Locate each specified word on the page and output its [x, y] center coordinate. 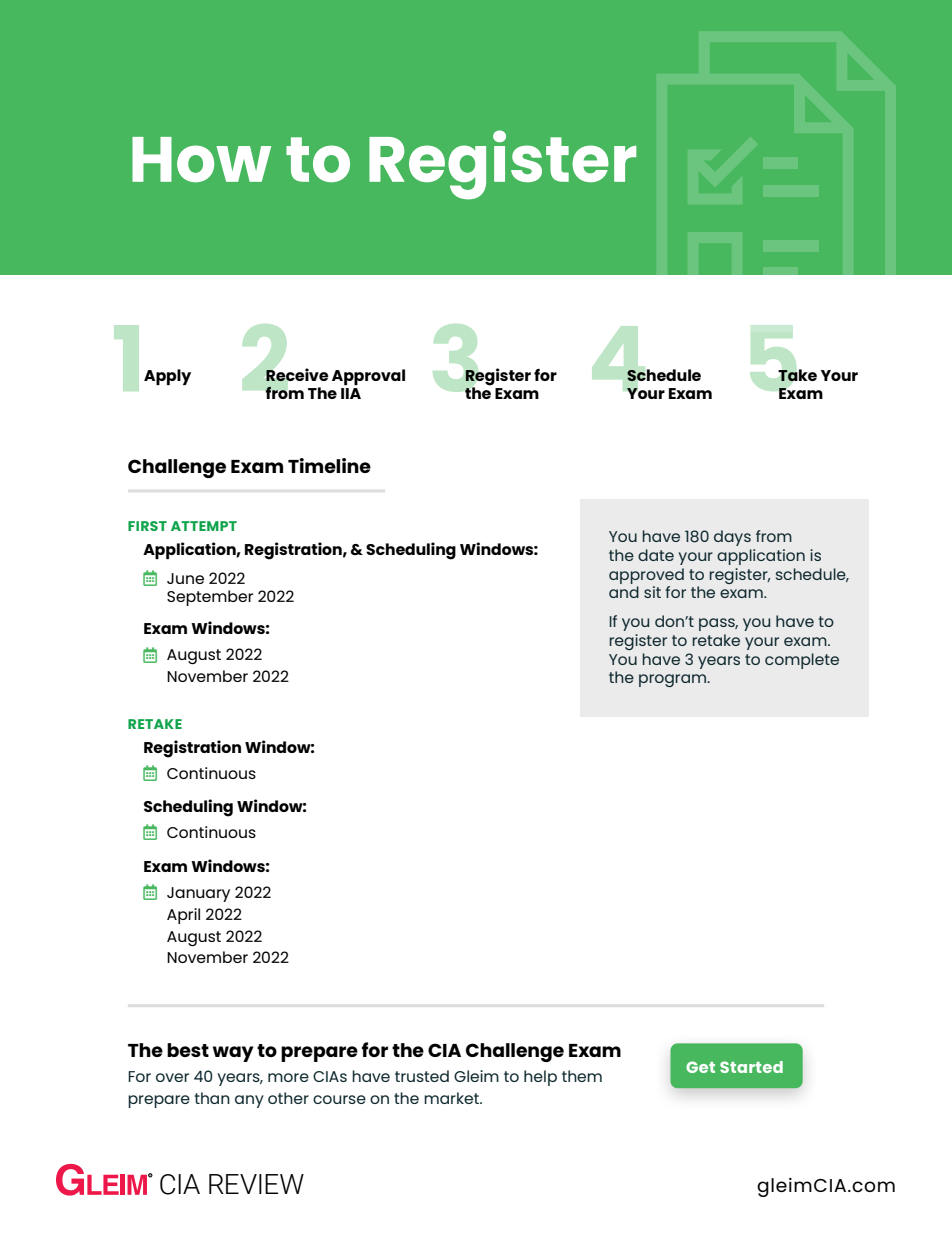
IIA [351, 393]
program [674, 680]
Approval [368, 377]
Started [751, 1067]
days [732, 538]
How [201, 159]
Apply [167, 377]
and [624, 592]
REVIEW [256, 1184]
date [656, 555]
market [452, 1098]
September [210, 598]
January [198, 894]
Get [700, 1067]
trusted [422, 1076]
